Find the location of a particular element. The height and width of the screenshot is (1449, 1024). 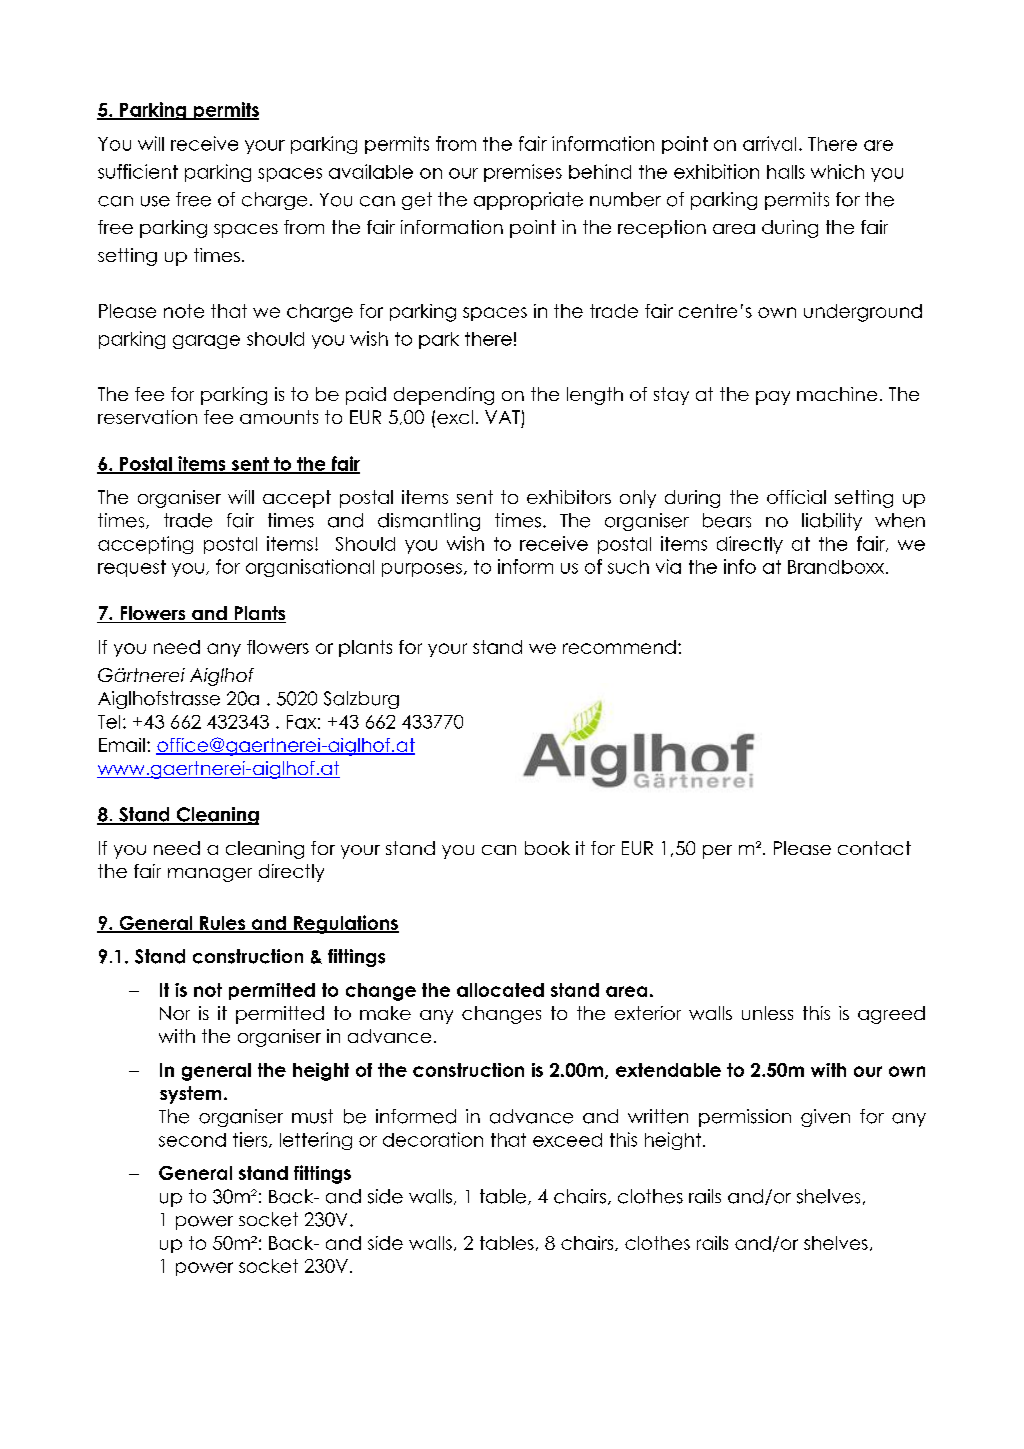

via is located at coordinates (668, 566).
